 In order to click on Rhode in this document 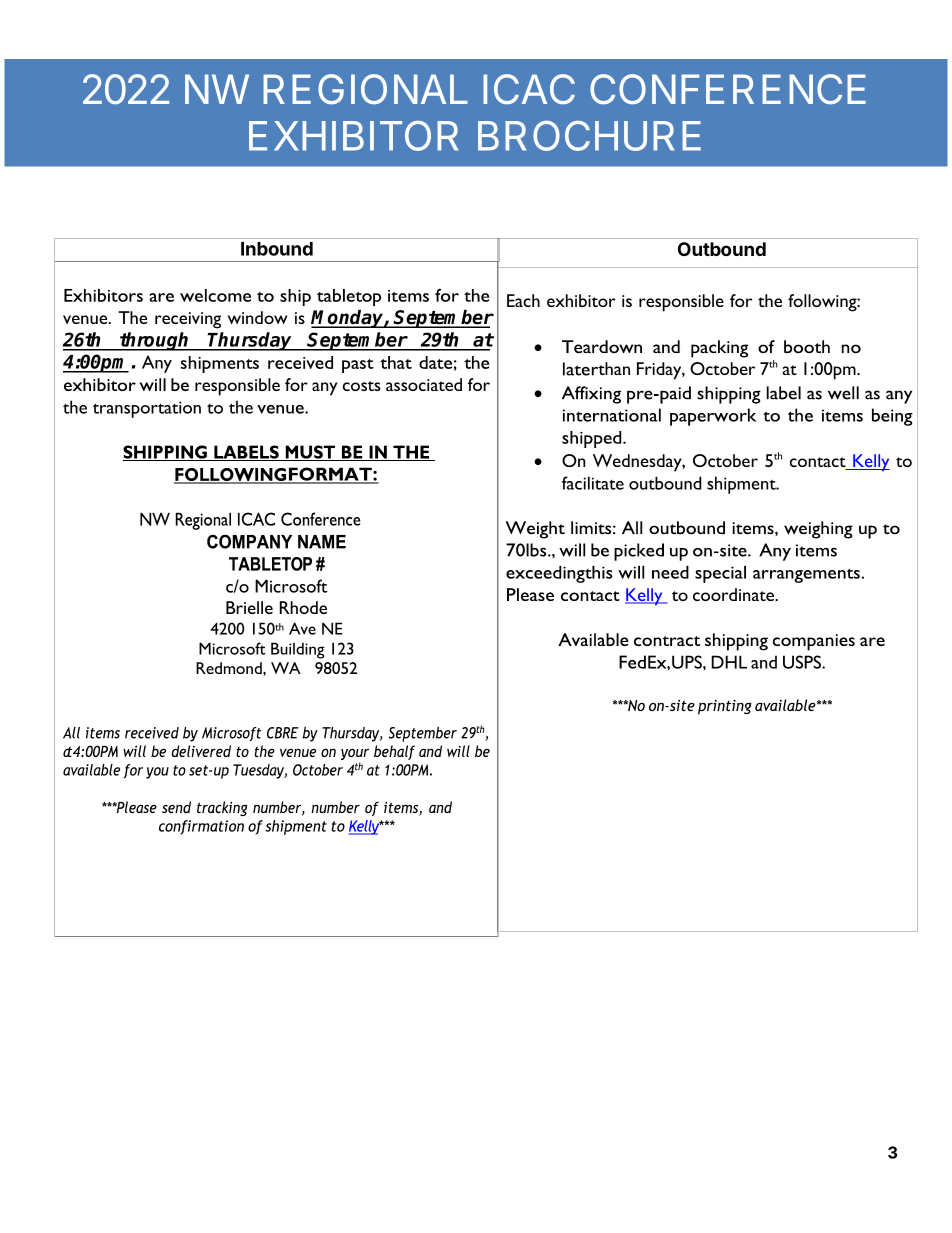, I will do `click(303, 607)`.
